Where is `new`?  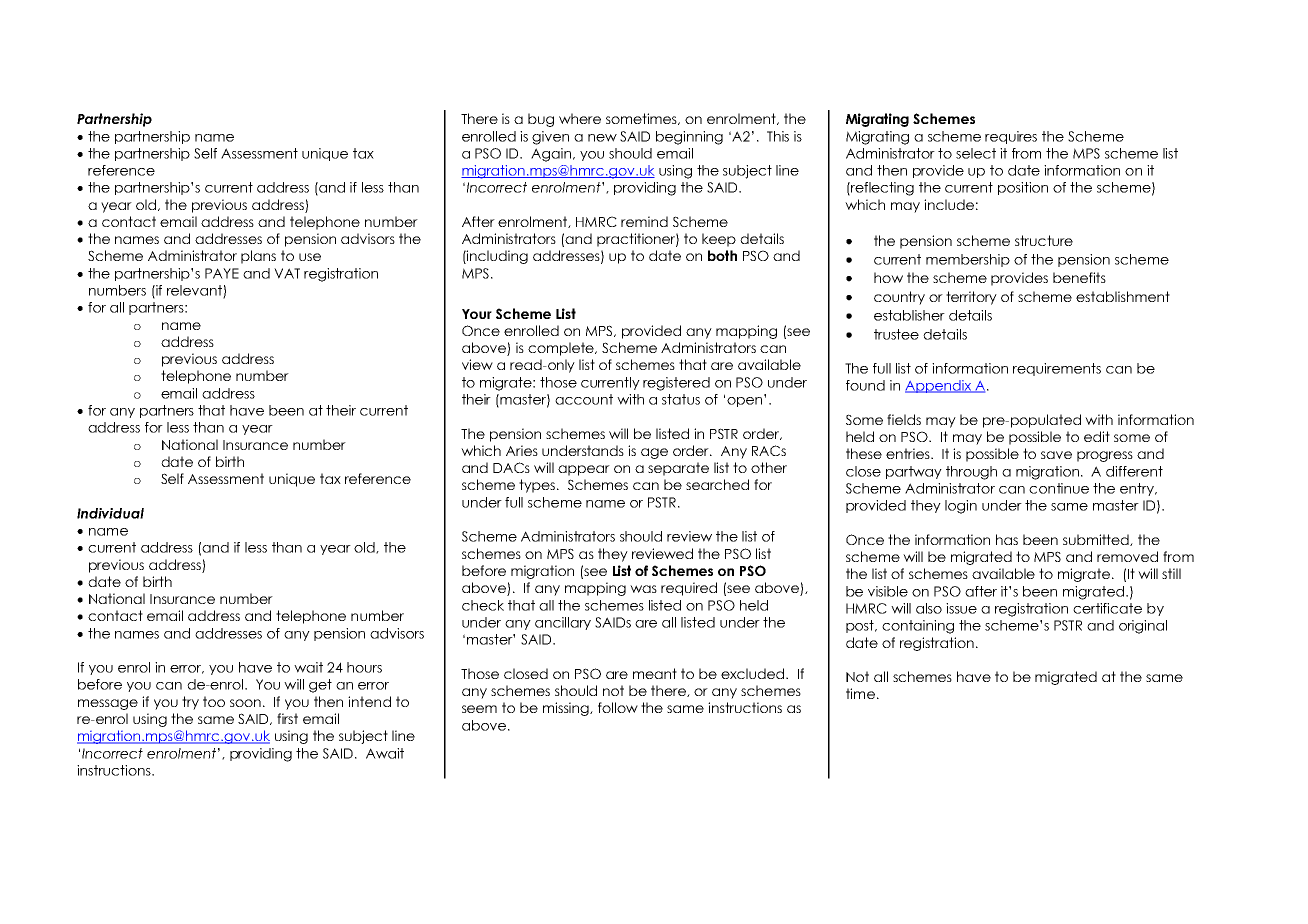 new is located at coordinates (602, 138).
